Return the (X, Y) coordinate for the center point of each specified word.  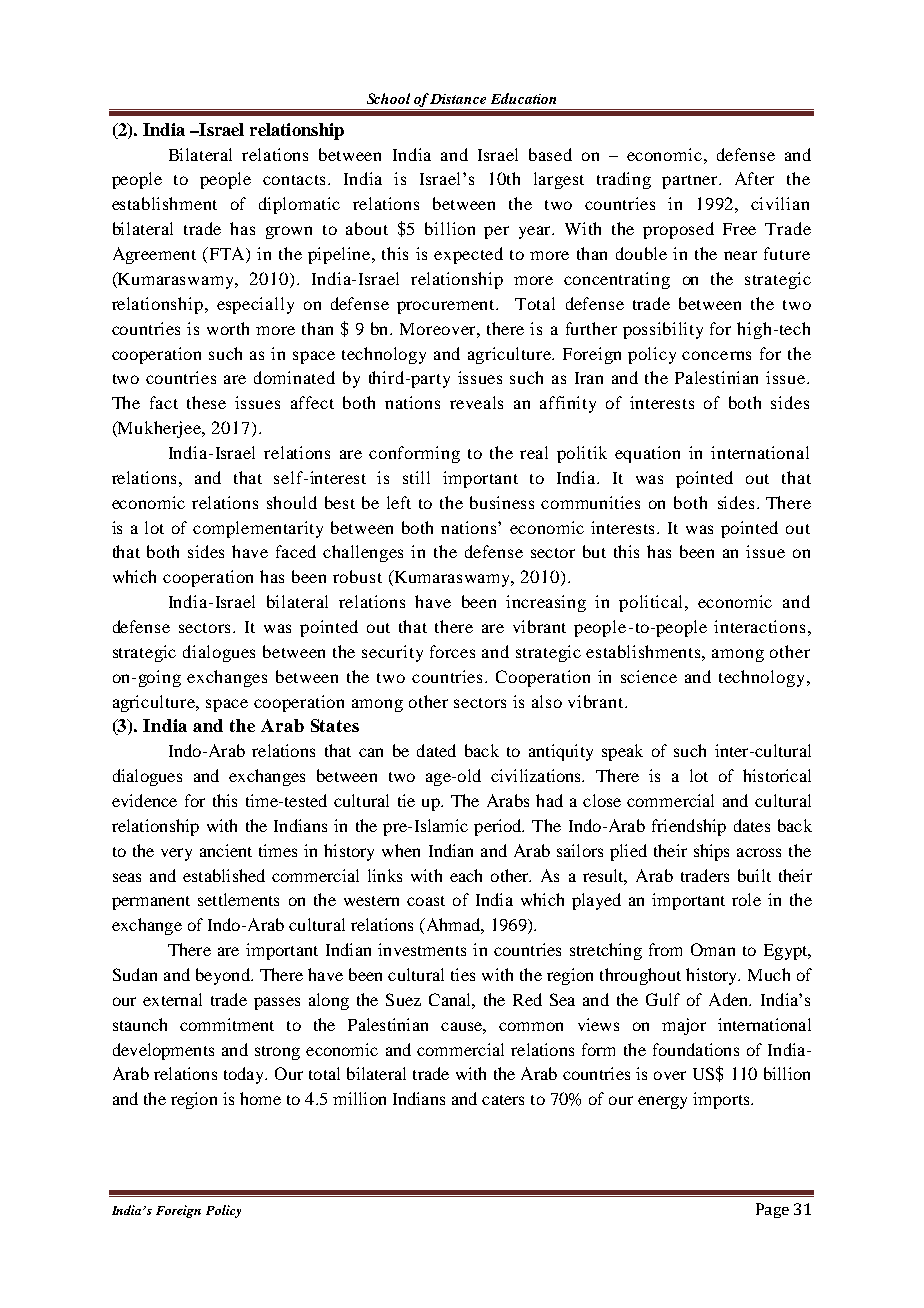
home (260, 1098)
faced (296, 551)
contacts (296, 180)
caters (503, 1100)
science (649, 676)
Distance (458, 99)
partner (691, 182)
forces (452, 651)
